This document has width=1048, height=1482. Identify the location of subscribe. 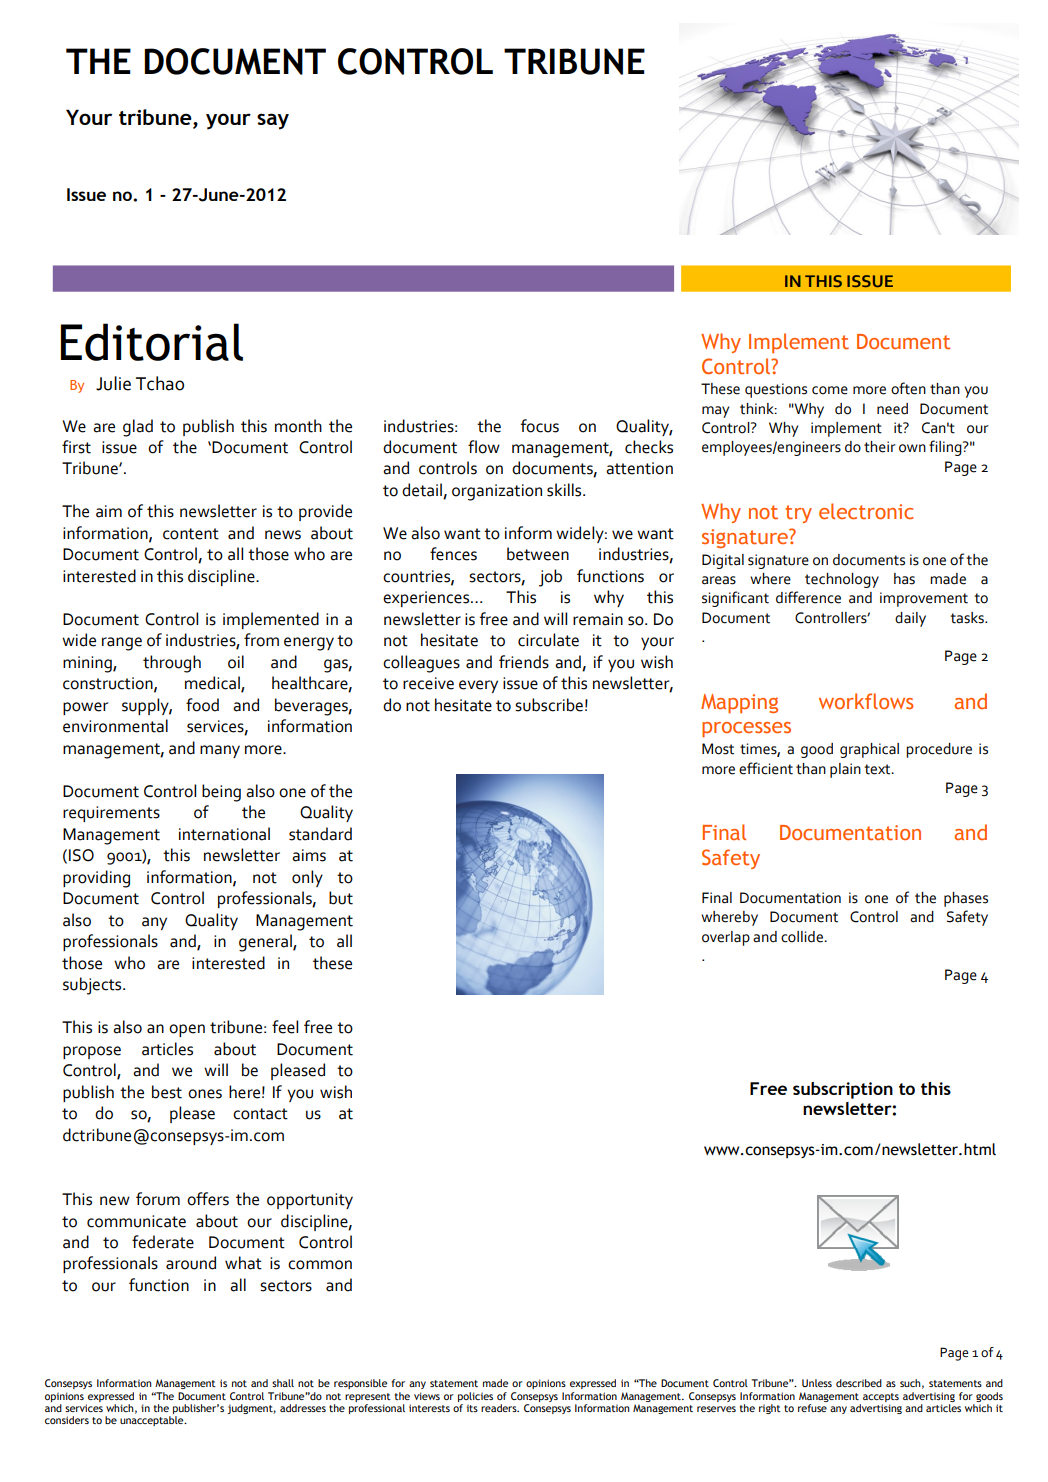
(549, 705).
